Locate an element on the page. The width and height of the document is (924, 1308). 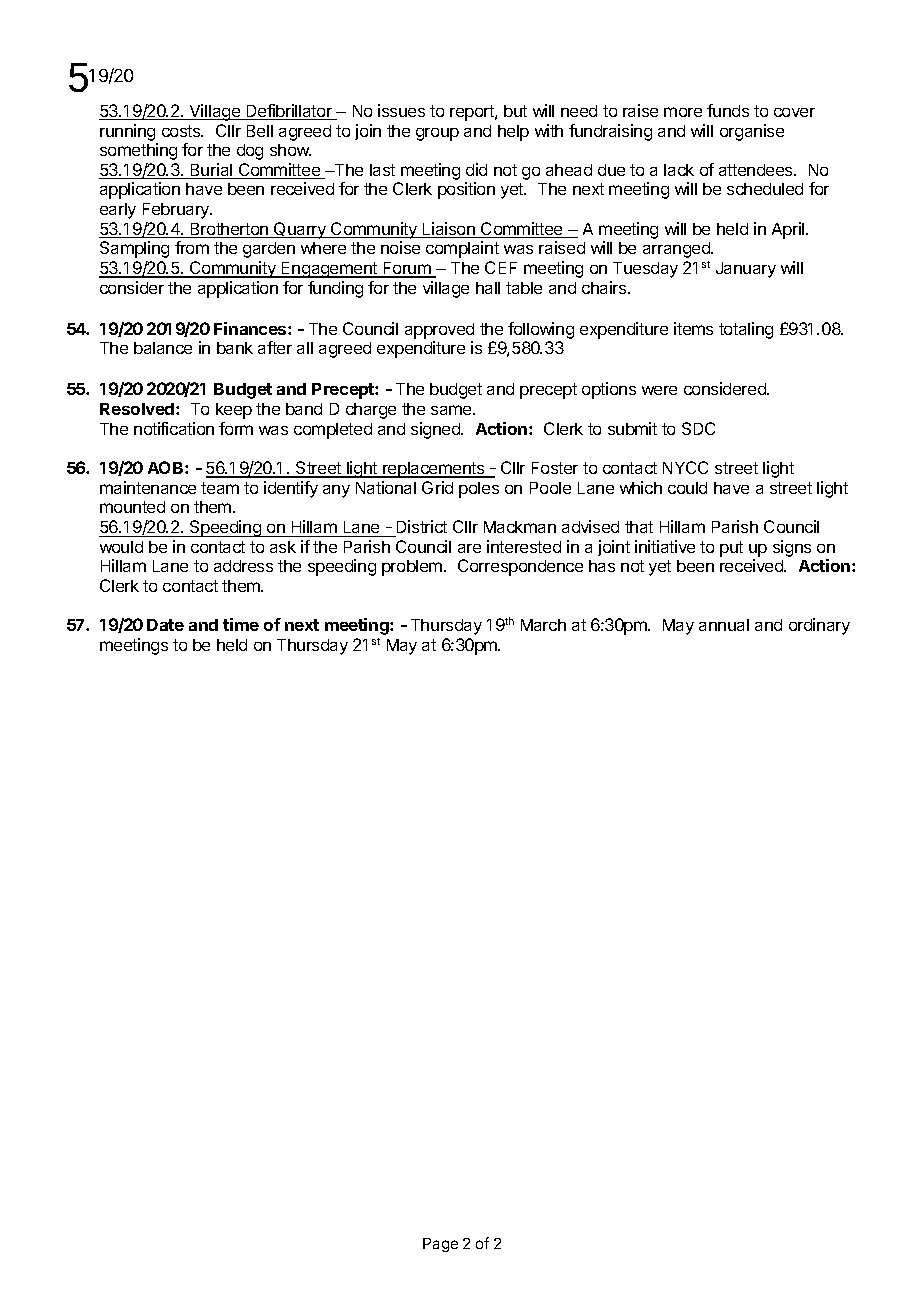
ordinary is located at coordinates (819, 626).
